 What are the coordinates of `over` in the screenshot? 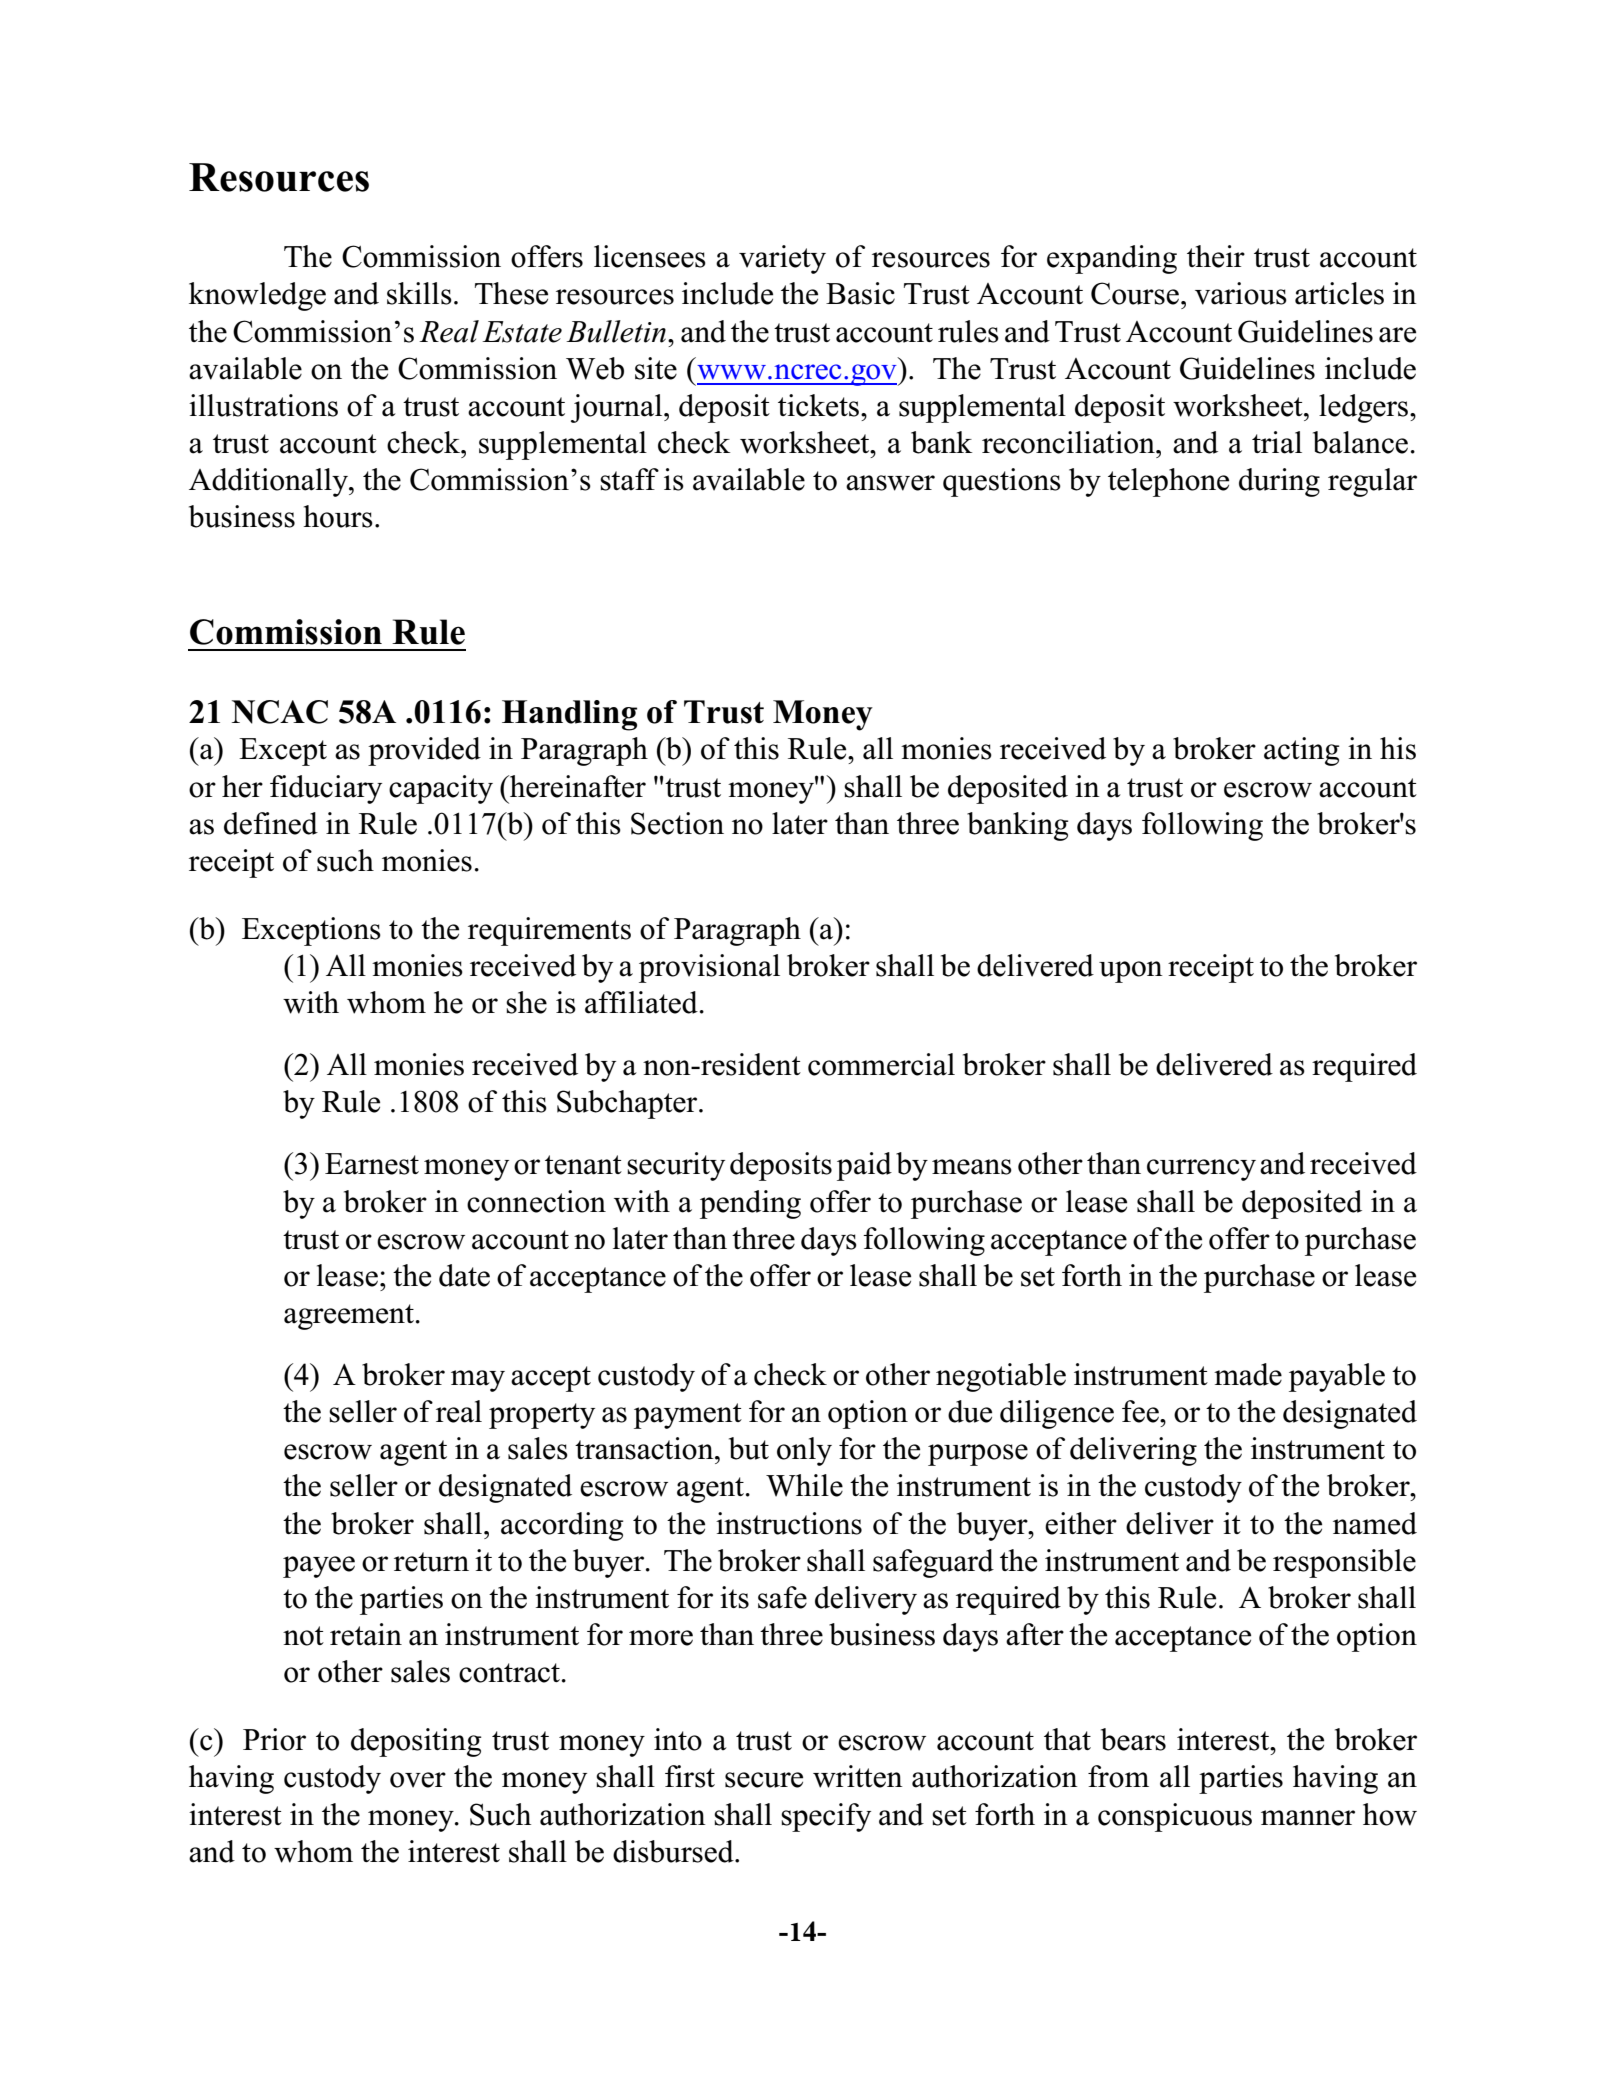 It's located at (418, 1780).
